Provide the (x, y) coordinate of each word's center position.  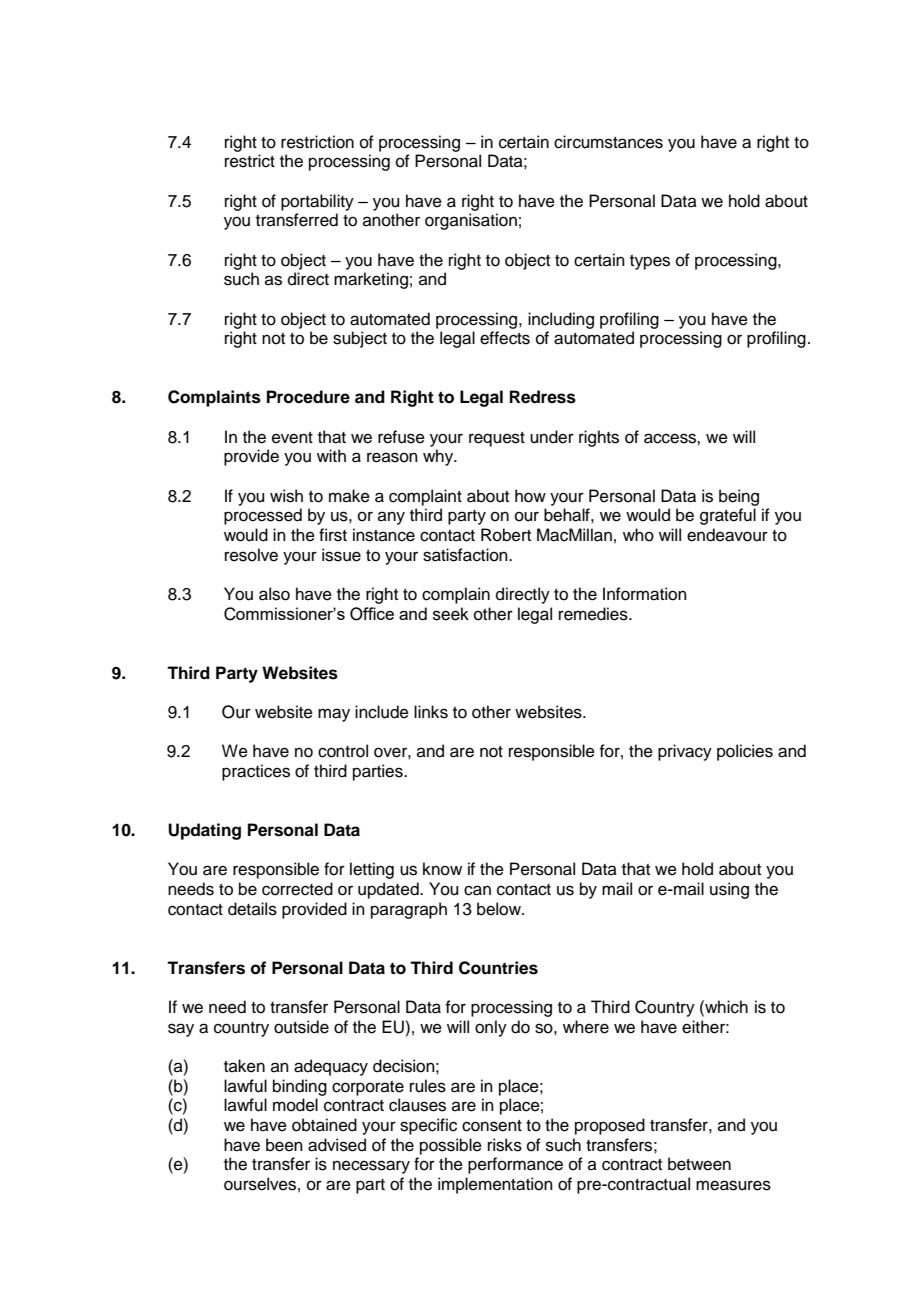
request (497, 439)
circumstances (608, 142)
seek (451, 614)
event (292, 438)
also (274, 594)
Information (645, 594)
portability (317, 202)
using (729, 890)
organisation (471, 221)
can (477, 890)
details (252, 909)
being (739, 497)
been (284, 1145)
